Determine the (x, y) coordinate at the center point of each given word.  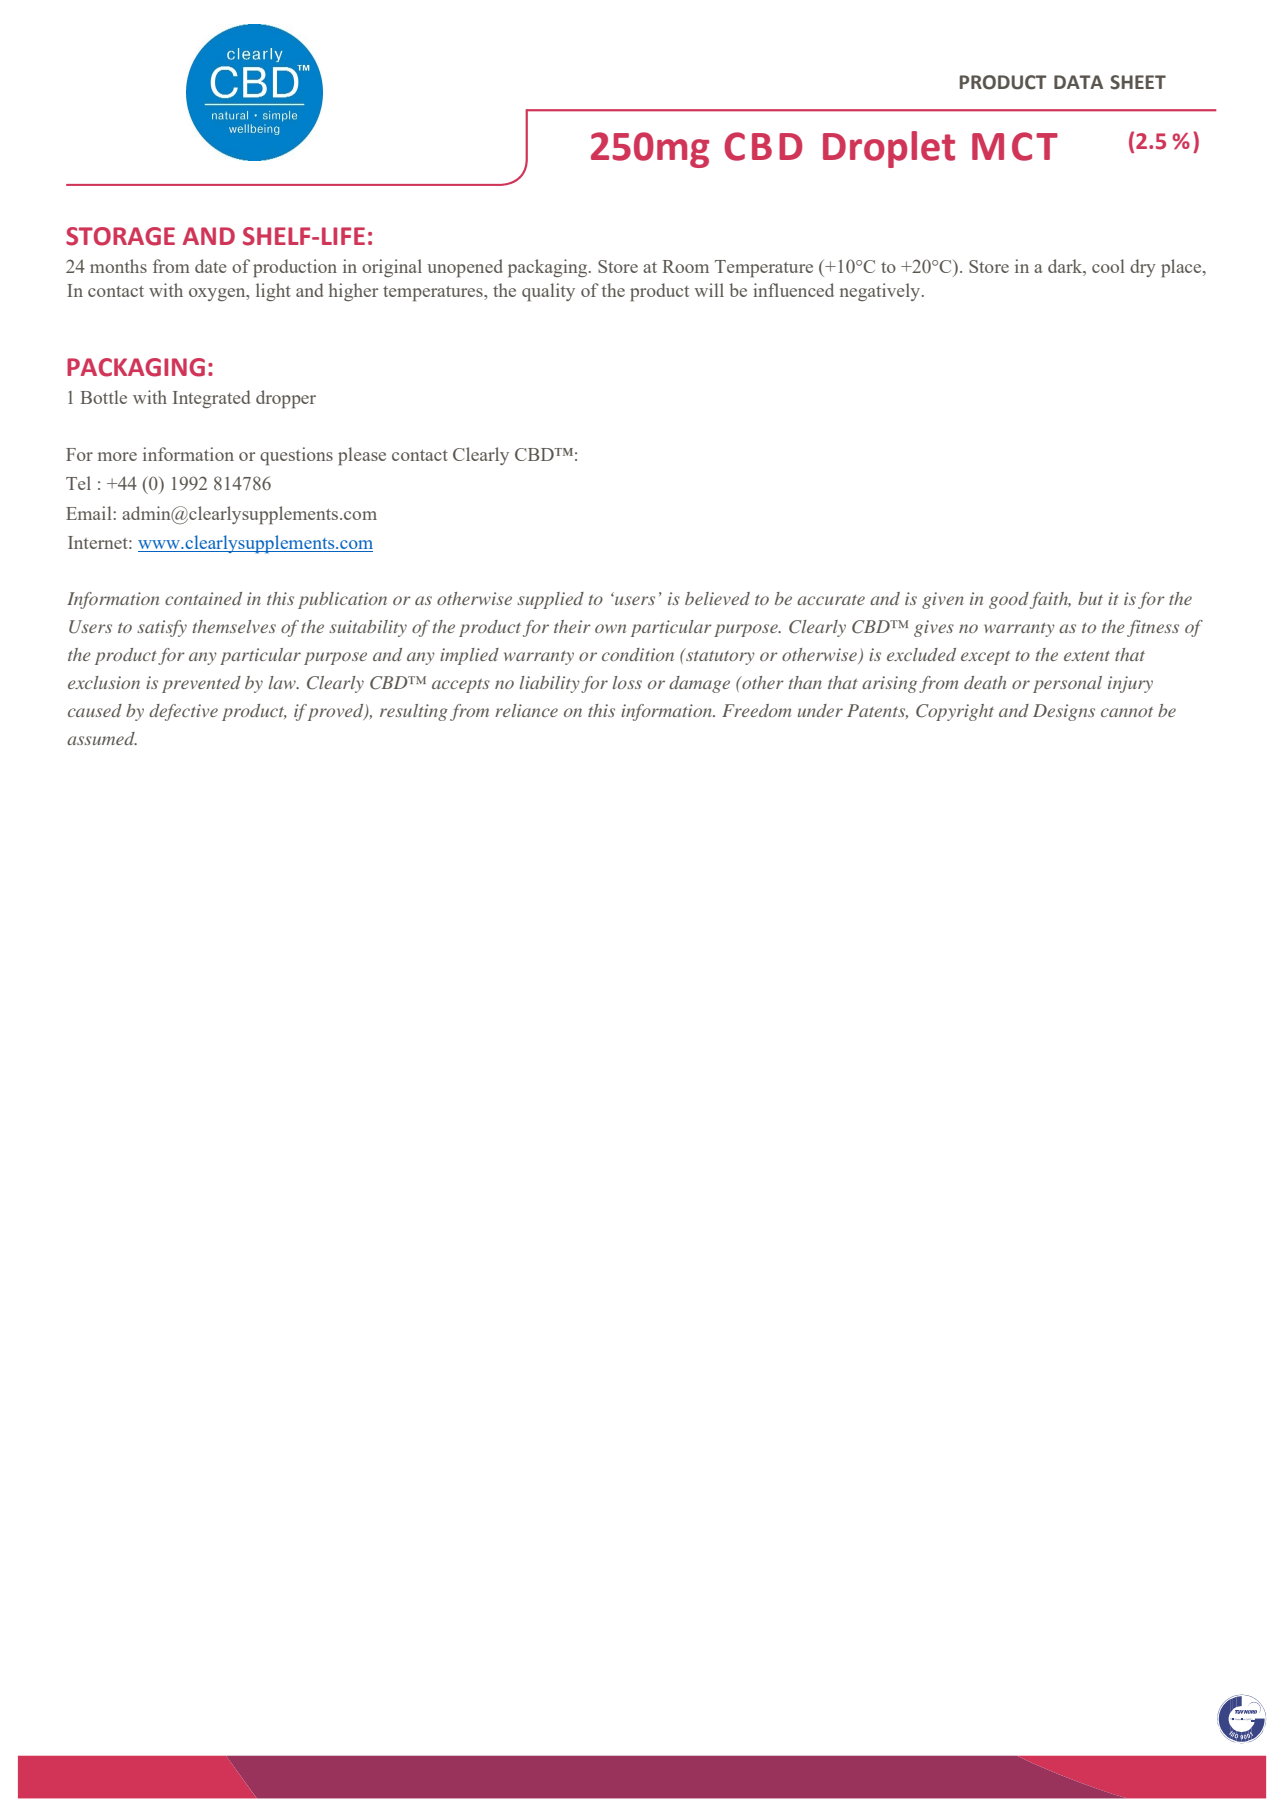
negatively (881, 292)
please (362, 456)
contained (203, 598)
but (1090, 598)
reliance (526, 710)
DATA (1078, 82)
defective (183, 712)
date (211, 266)
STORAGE (120, 236)
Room (685, 266)
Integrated (211, 399)
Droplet (889, 149)
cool (1108, 266)
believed (717, 598)
